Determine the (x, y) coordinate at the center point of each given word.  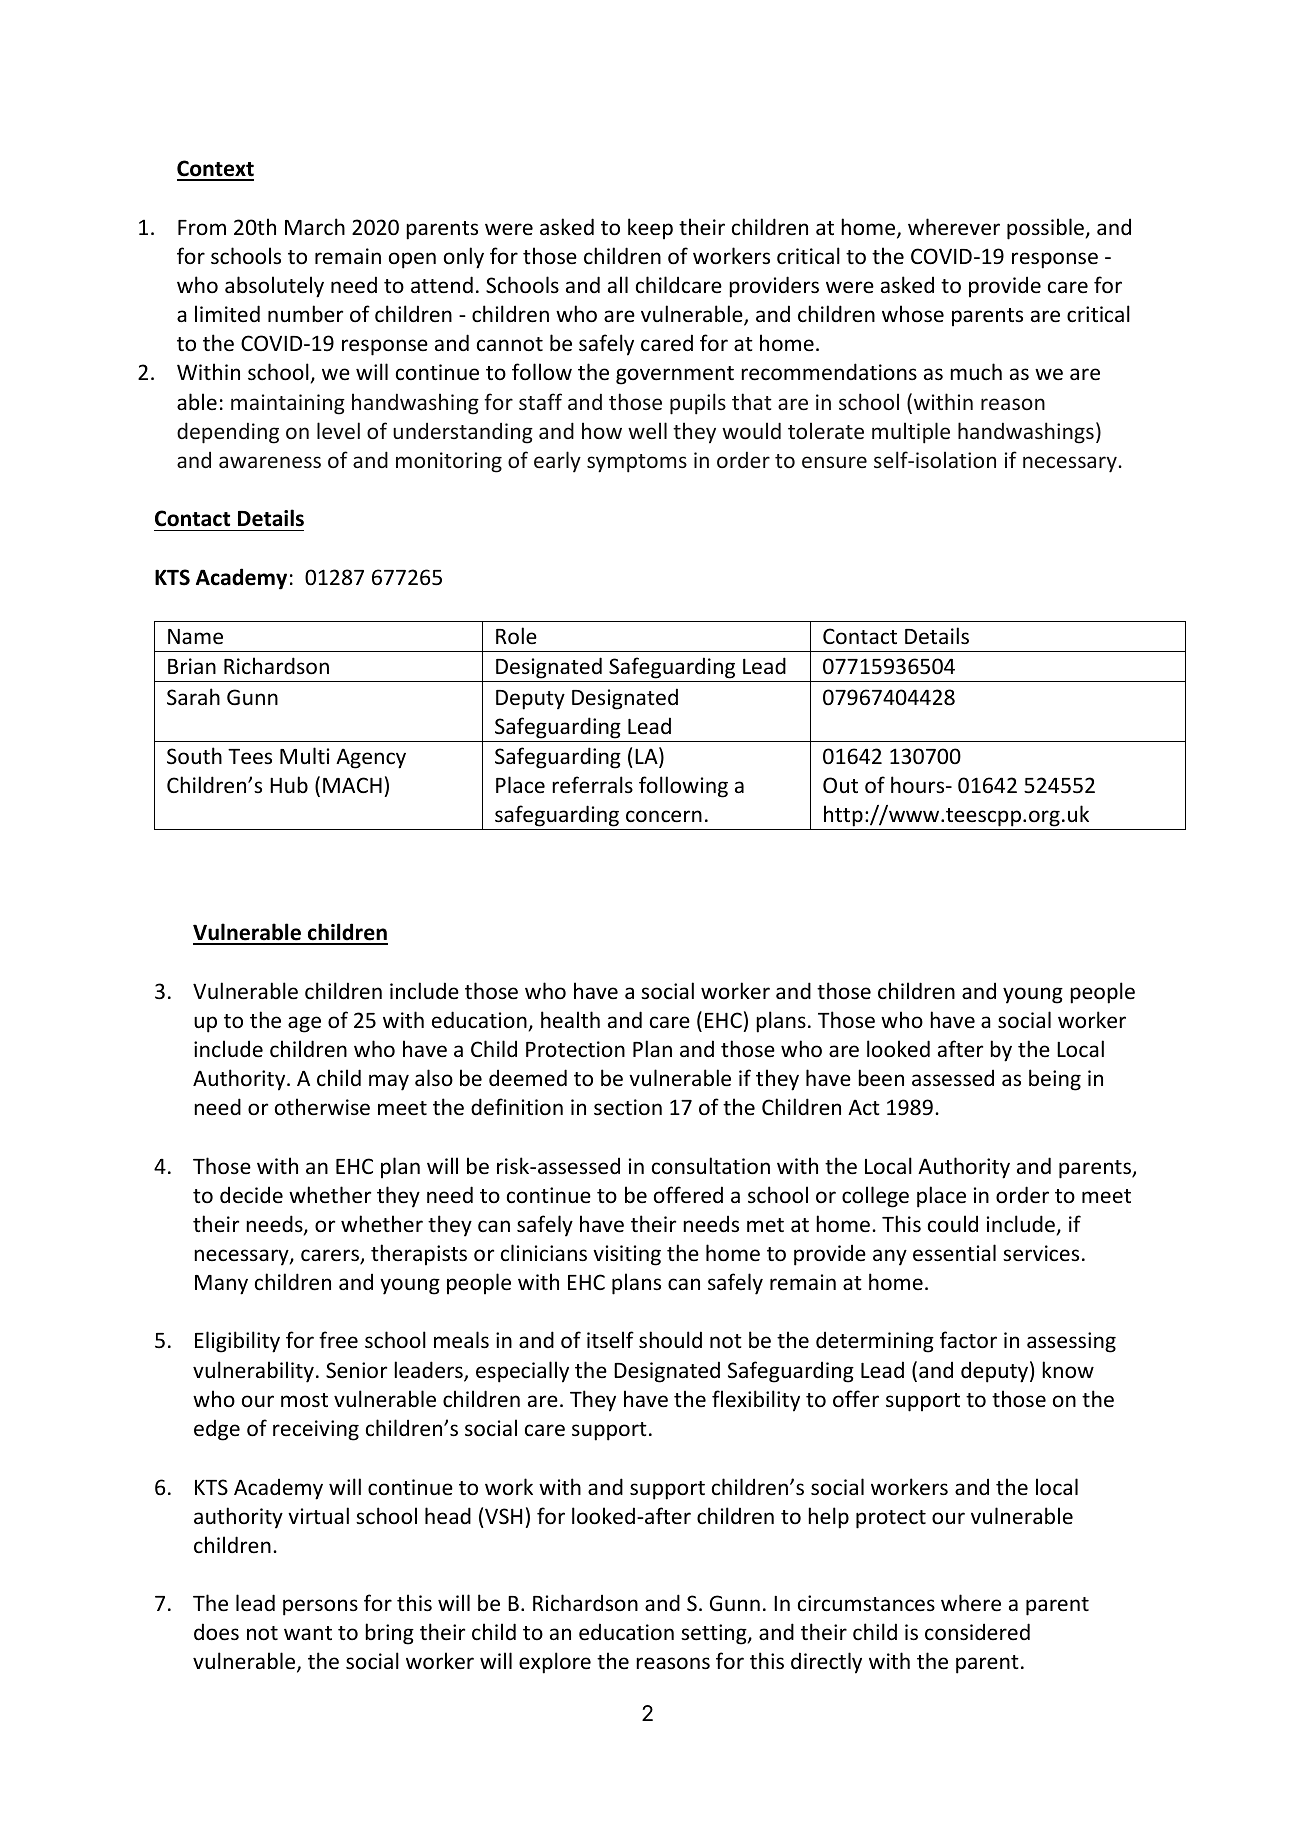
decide (251, 1195)
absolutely (274, 287)
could (953, 1224)
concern (664, 816)
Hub (289, 784)
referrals (592, 785)
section (628, 1107)
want (308, 1633)
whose (913, 314)
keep (650, 229)
